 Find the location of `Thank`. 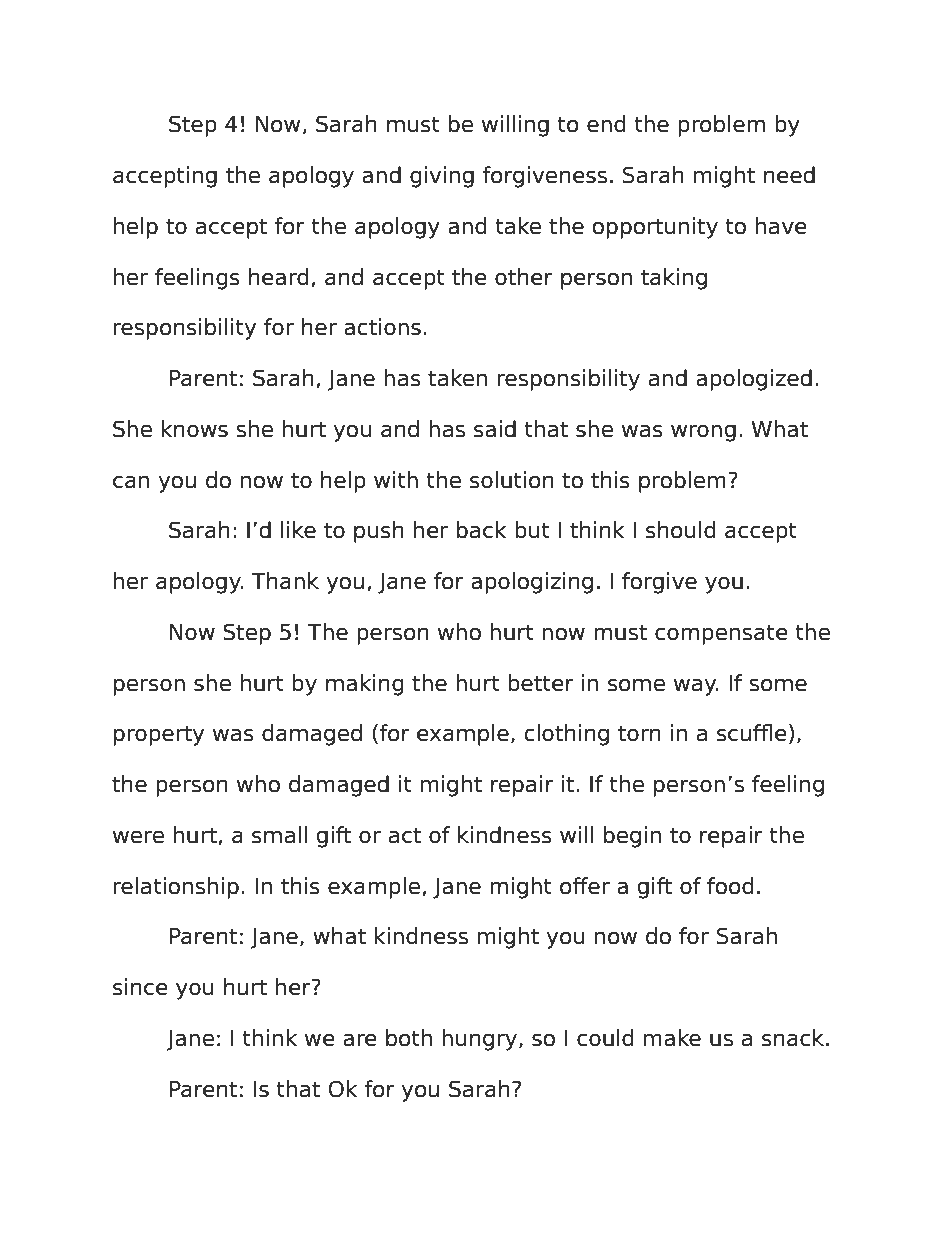

Thank is located at coordinates (285, 581).
